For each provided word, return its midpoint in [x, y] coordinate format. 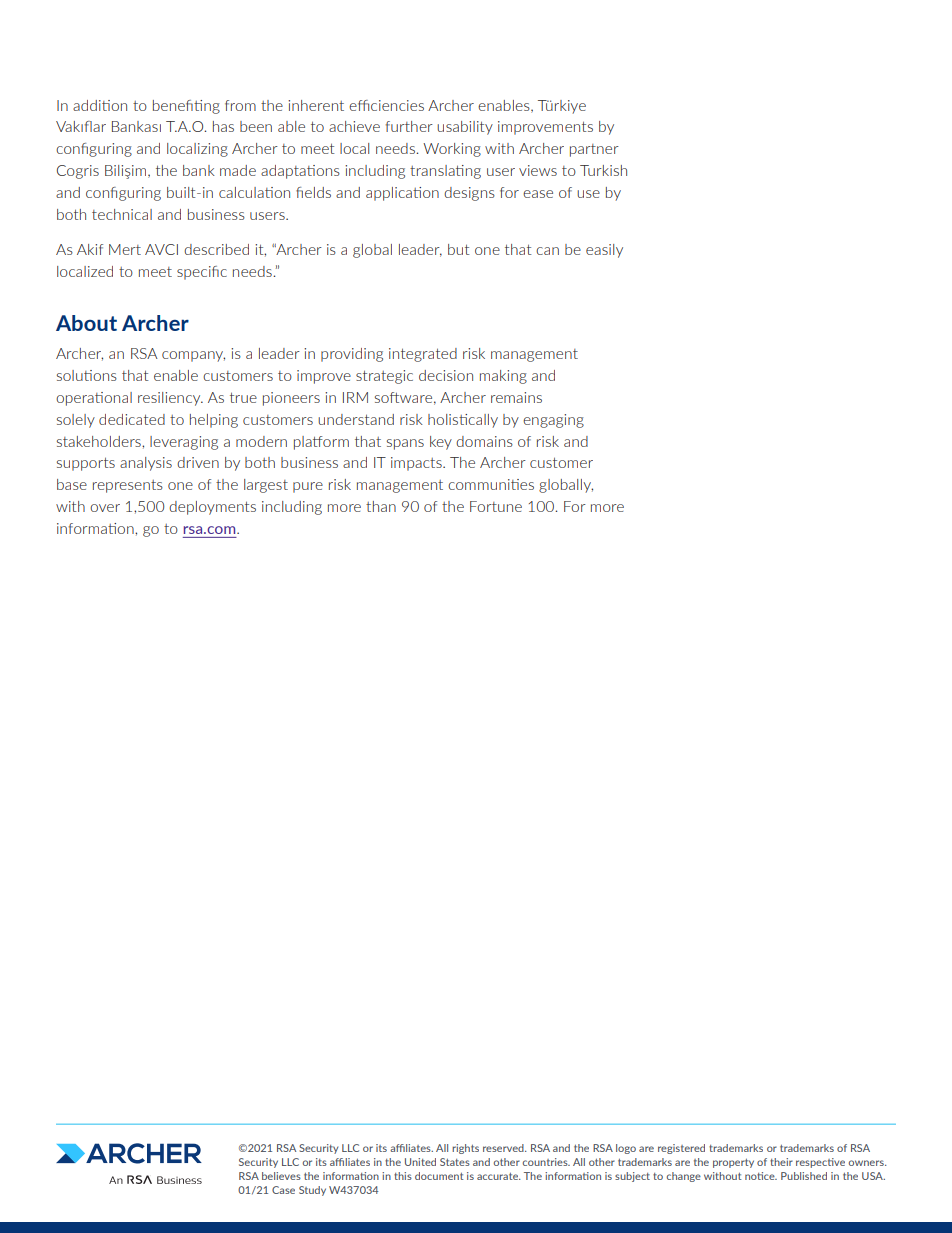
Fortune [496, 506]
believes [281, 1176]
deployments [212, 508]
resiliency [170, 399]
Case [283, 1190]
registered [681, 1149]
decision [446, 375]
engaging [553, 421]
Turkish [603, 170]
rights [465, 1149]
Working [452, 150]
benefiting [186, 107]
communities [491, 484]
